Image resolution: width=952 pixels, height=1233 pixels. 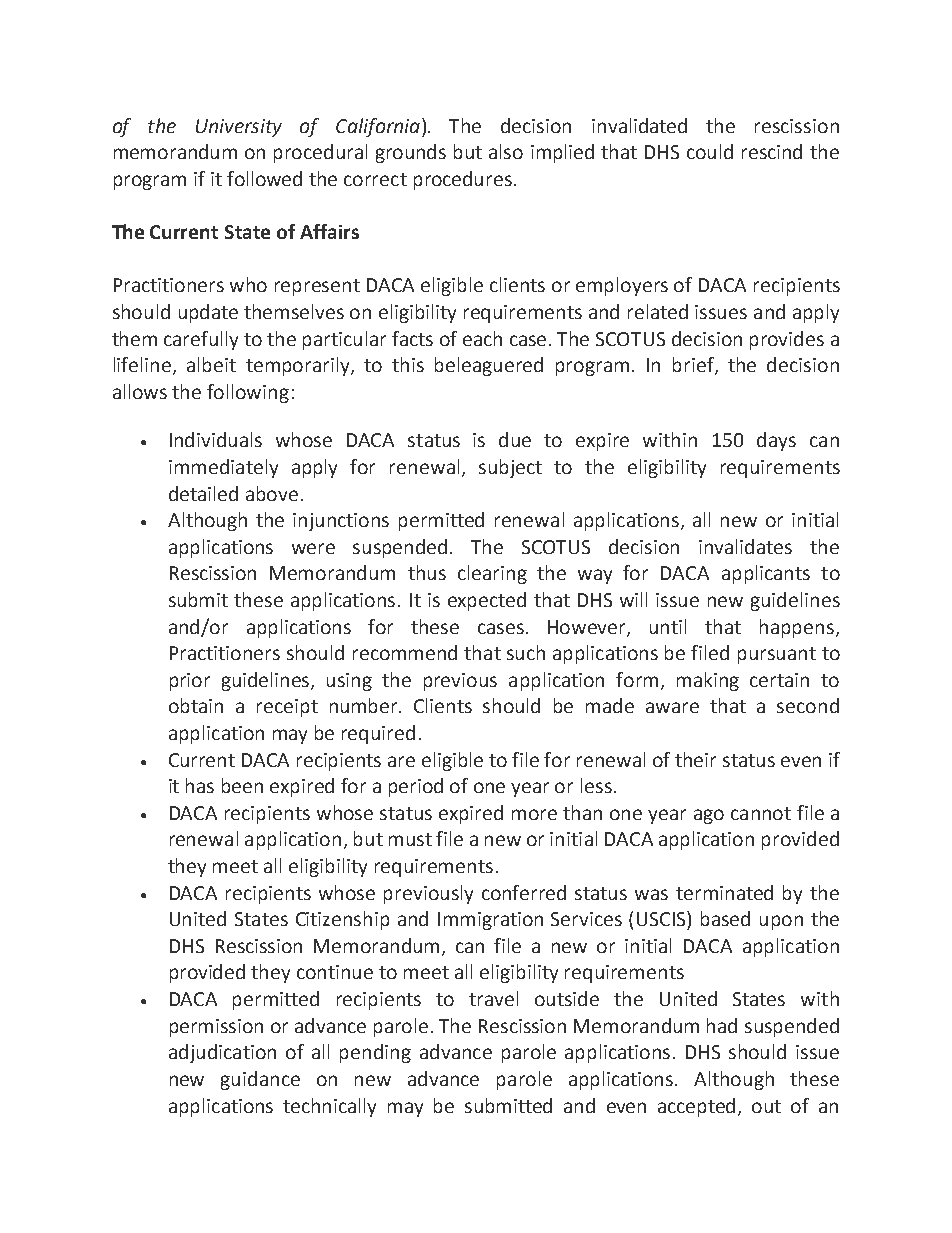 I want to click on University, so click(x=239, y=128).
